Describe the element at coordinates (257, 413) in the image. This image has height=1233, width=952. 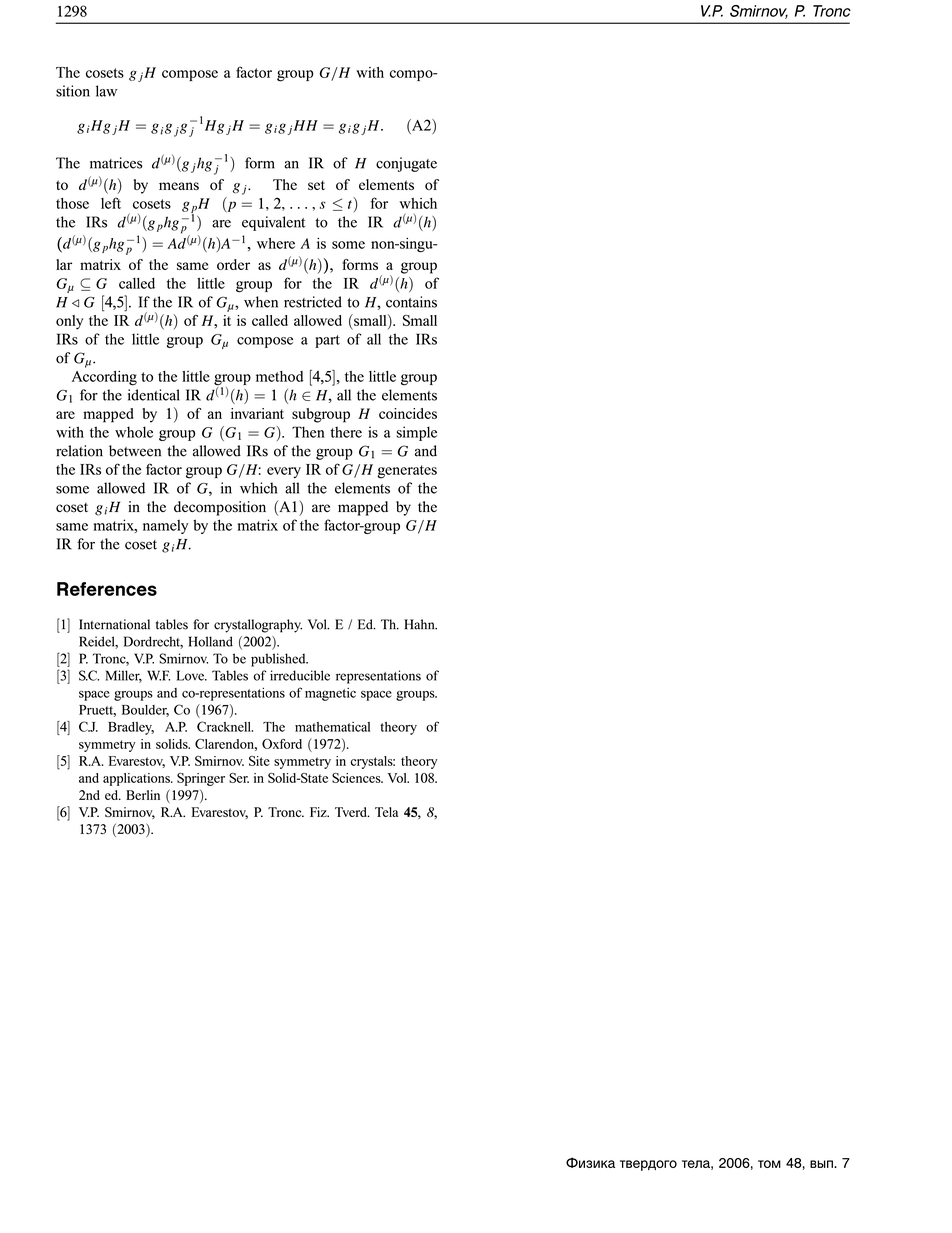
I see `invariant` at that location.
